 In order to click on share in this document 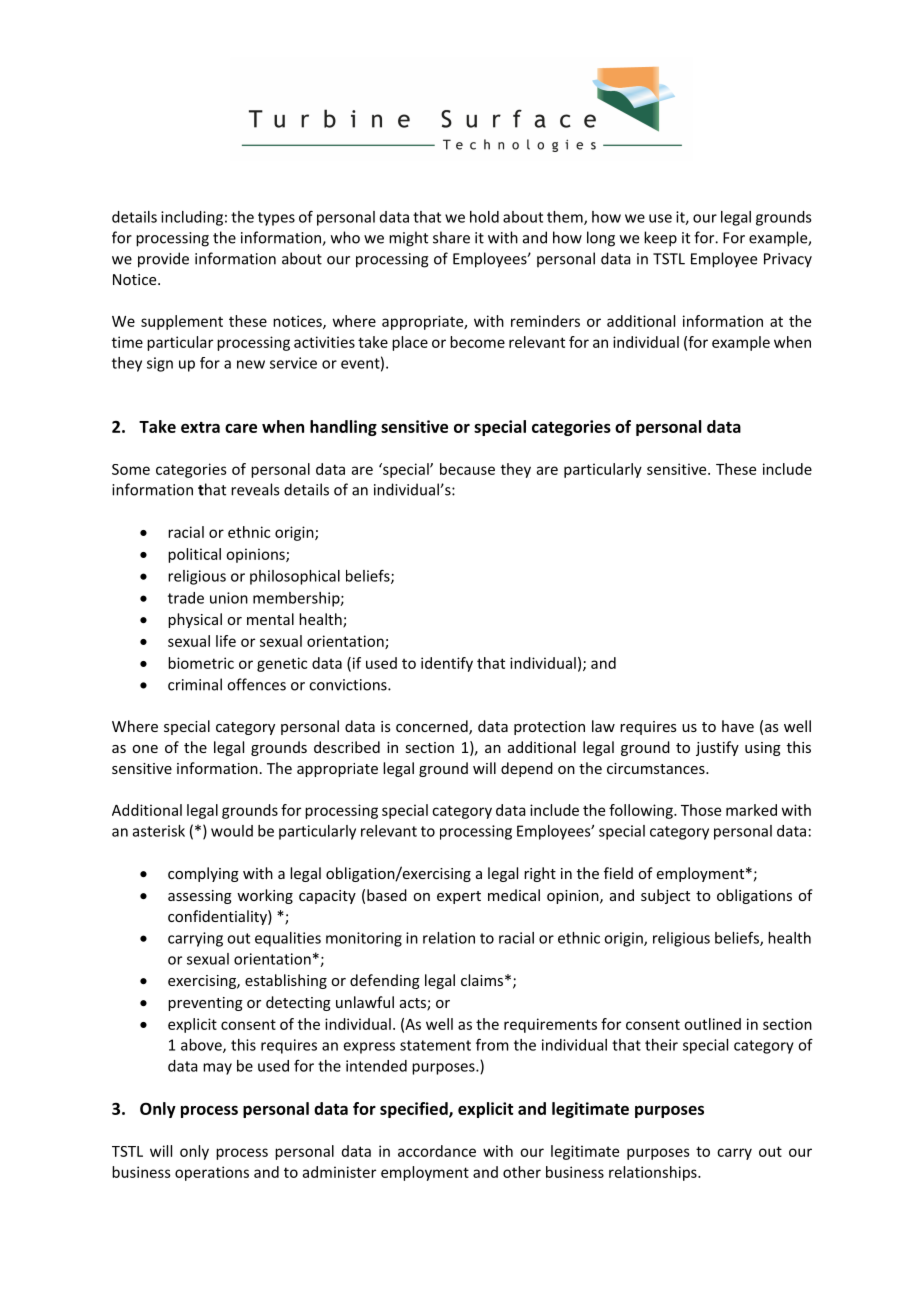, I will do `click(451, 237)`.
